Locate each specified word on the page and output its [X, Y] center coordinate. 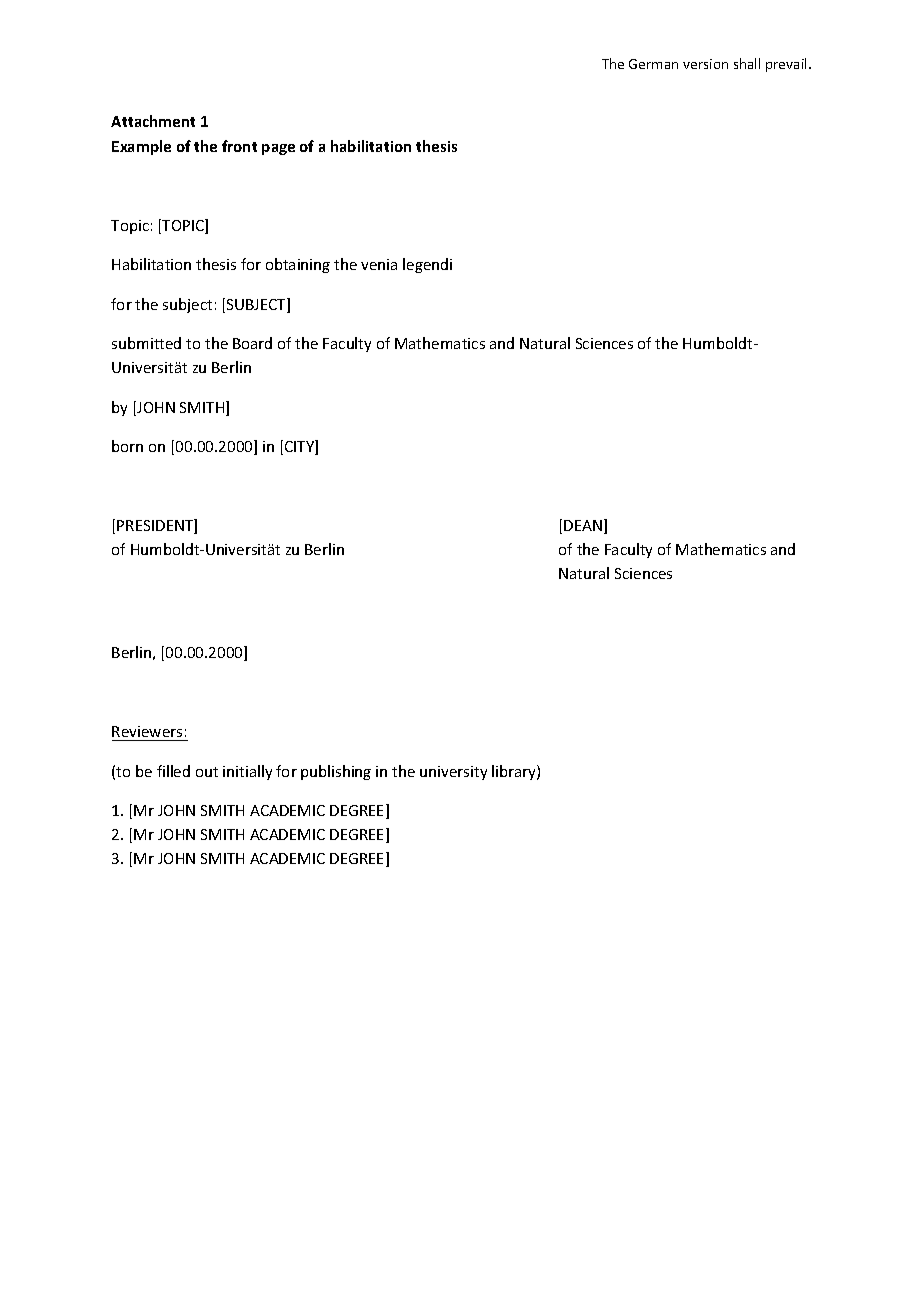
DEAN [584, 526]
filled [173, 771]
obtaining [298, 265]
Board [252, 343]
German [653, 64]
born [127, 446]
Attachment [153, 121]
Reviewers [147, 731]
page [278, 149]
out [207, 772]
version [705, 64]
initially [247, 772]
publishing [336, 772]
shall [747, 63]
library [515, 772]
